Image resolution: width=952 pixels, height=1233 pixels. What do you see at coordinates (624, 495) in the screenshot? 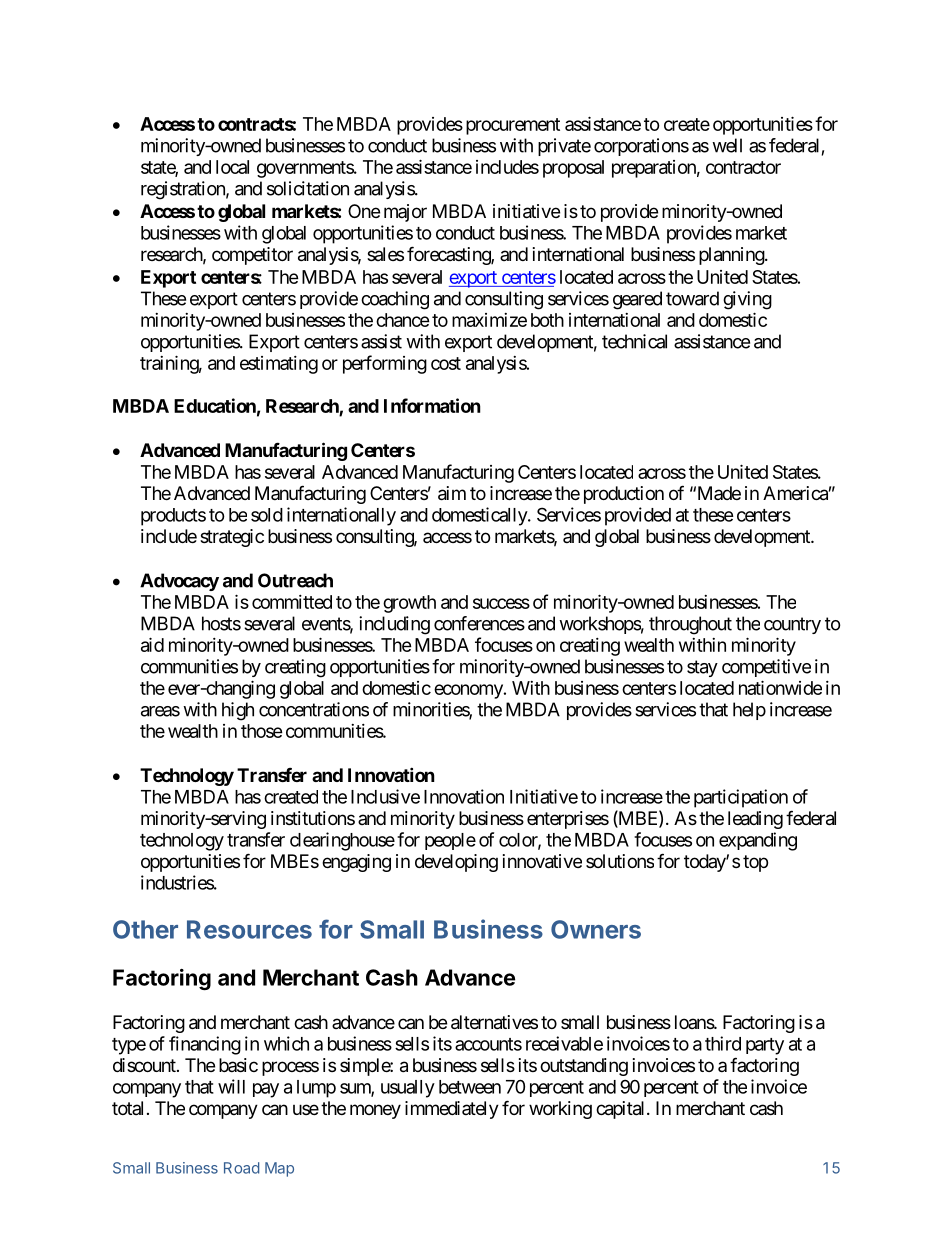
I see `production` at bounding box center [624, 495].
